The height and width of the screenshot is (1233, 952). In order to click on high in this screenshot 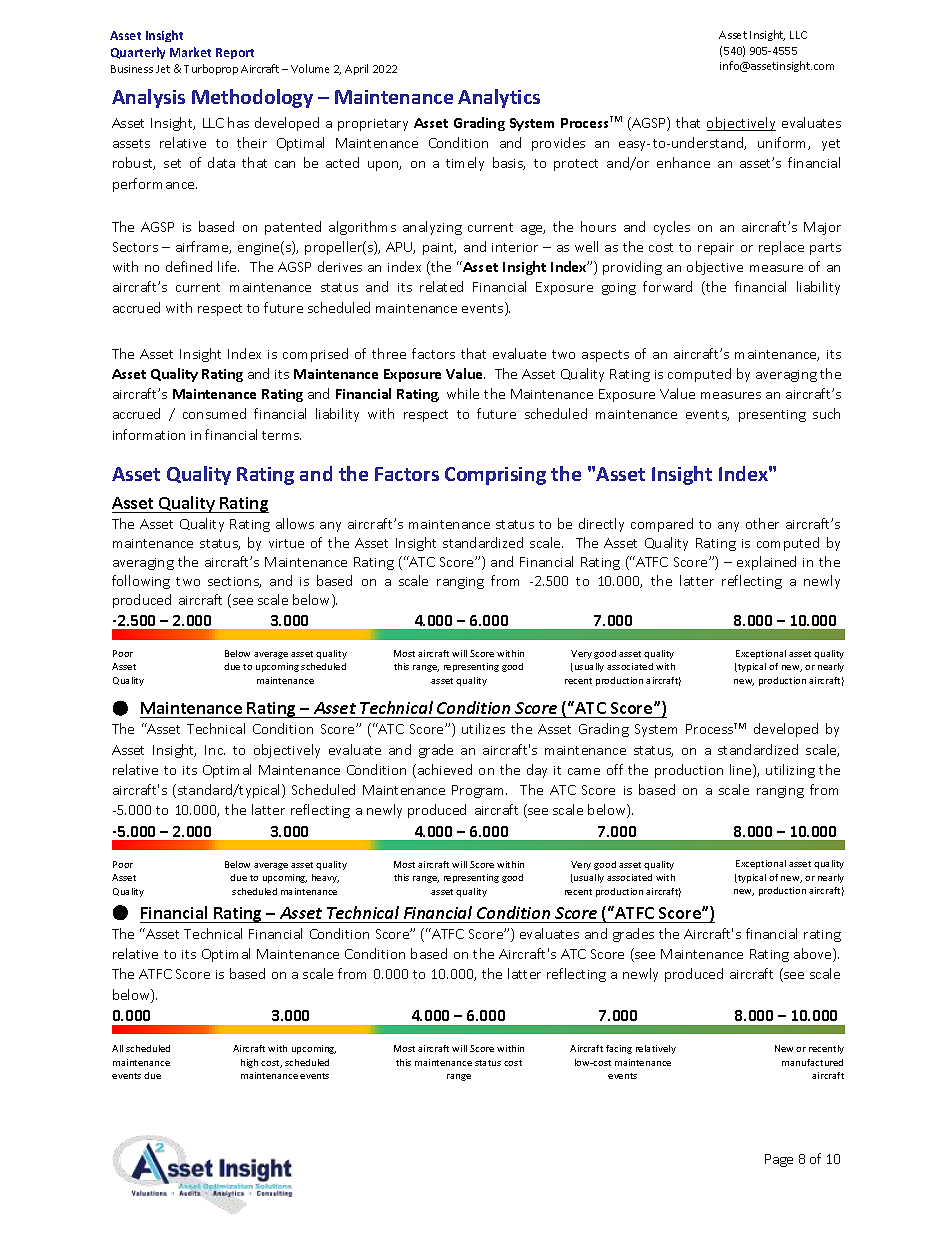, I will do `click(249, 1063)`.
